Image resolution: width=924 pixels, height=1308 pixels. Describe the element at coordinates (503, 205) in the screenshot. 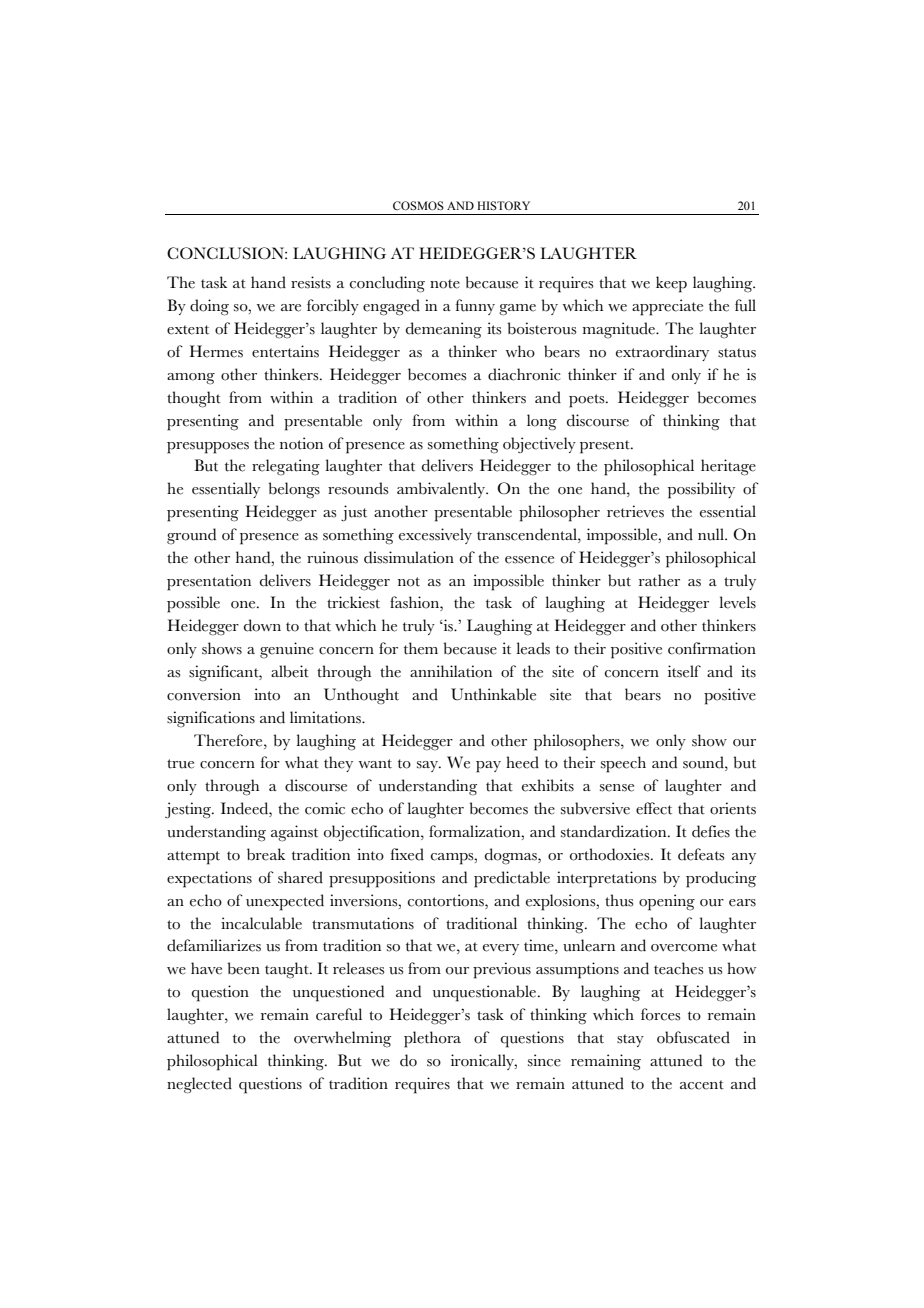

I see `HISTORY` at that location.
